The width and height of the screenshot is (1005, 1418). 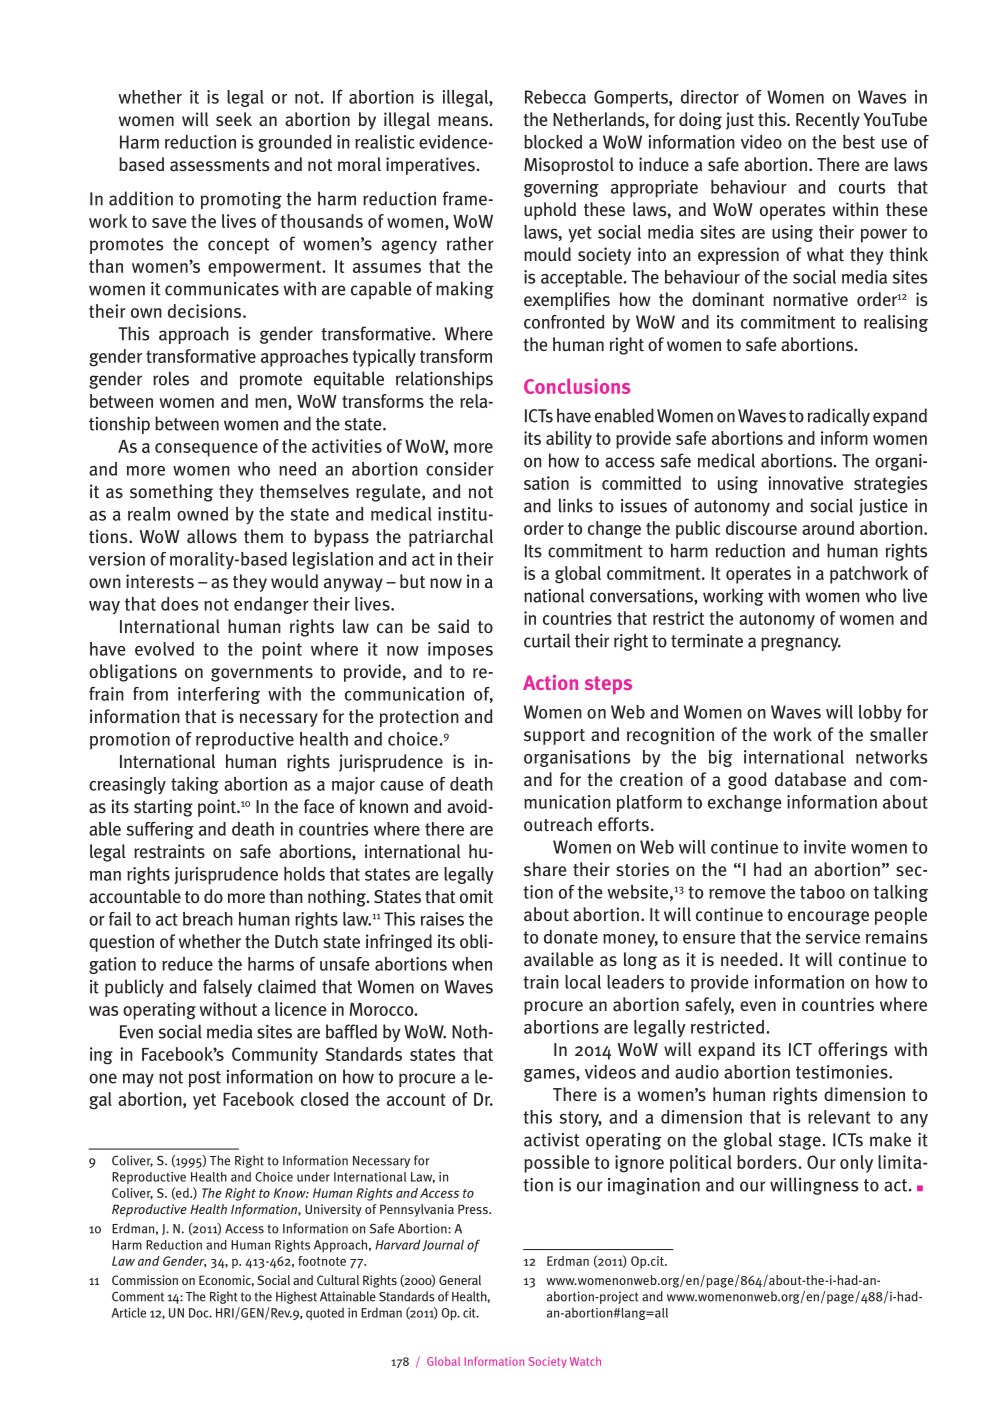 What do you see at coordinates (463, 121) in the screenshot?
I see `means` at bounding box center [463, 121].
